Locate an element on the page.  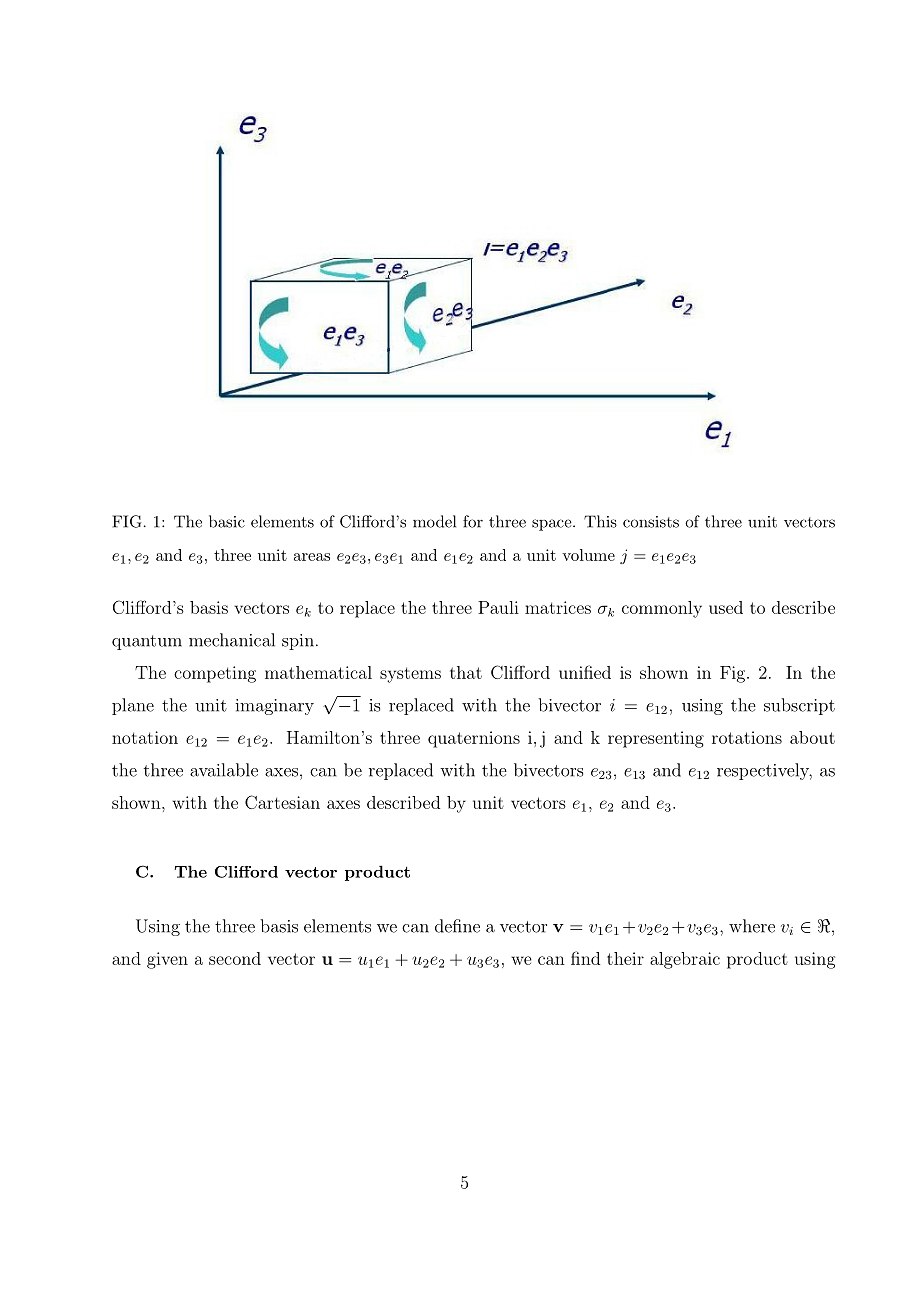
algebraic is located at coordinates (685, 960).
